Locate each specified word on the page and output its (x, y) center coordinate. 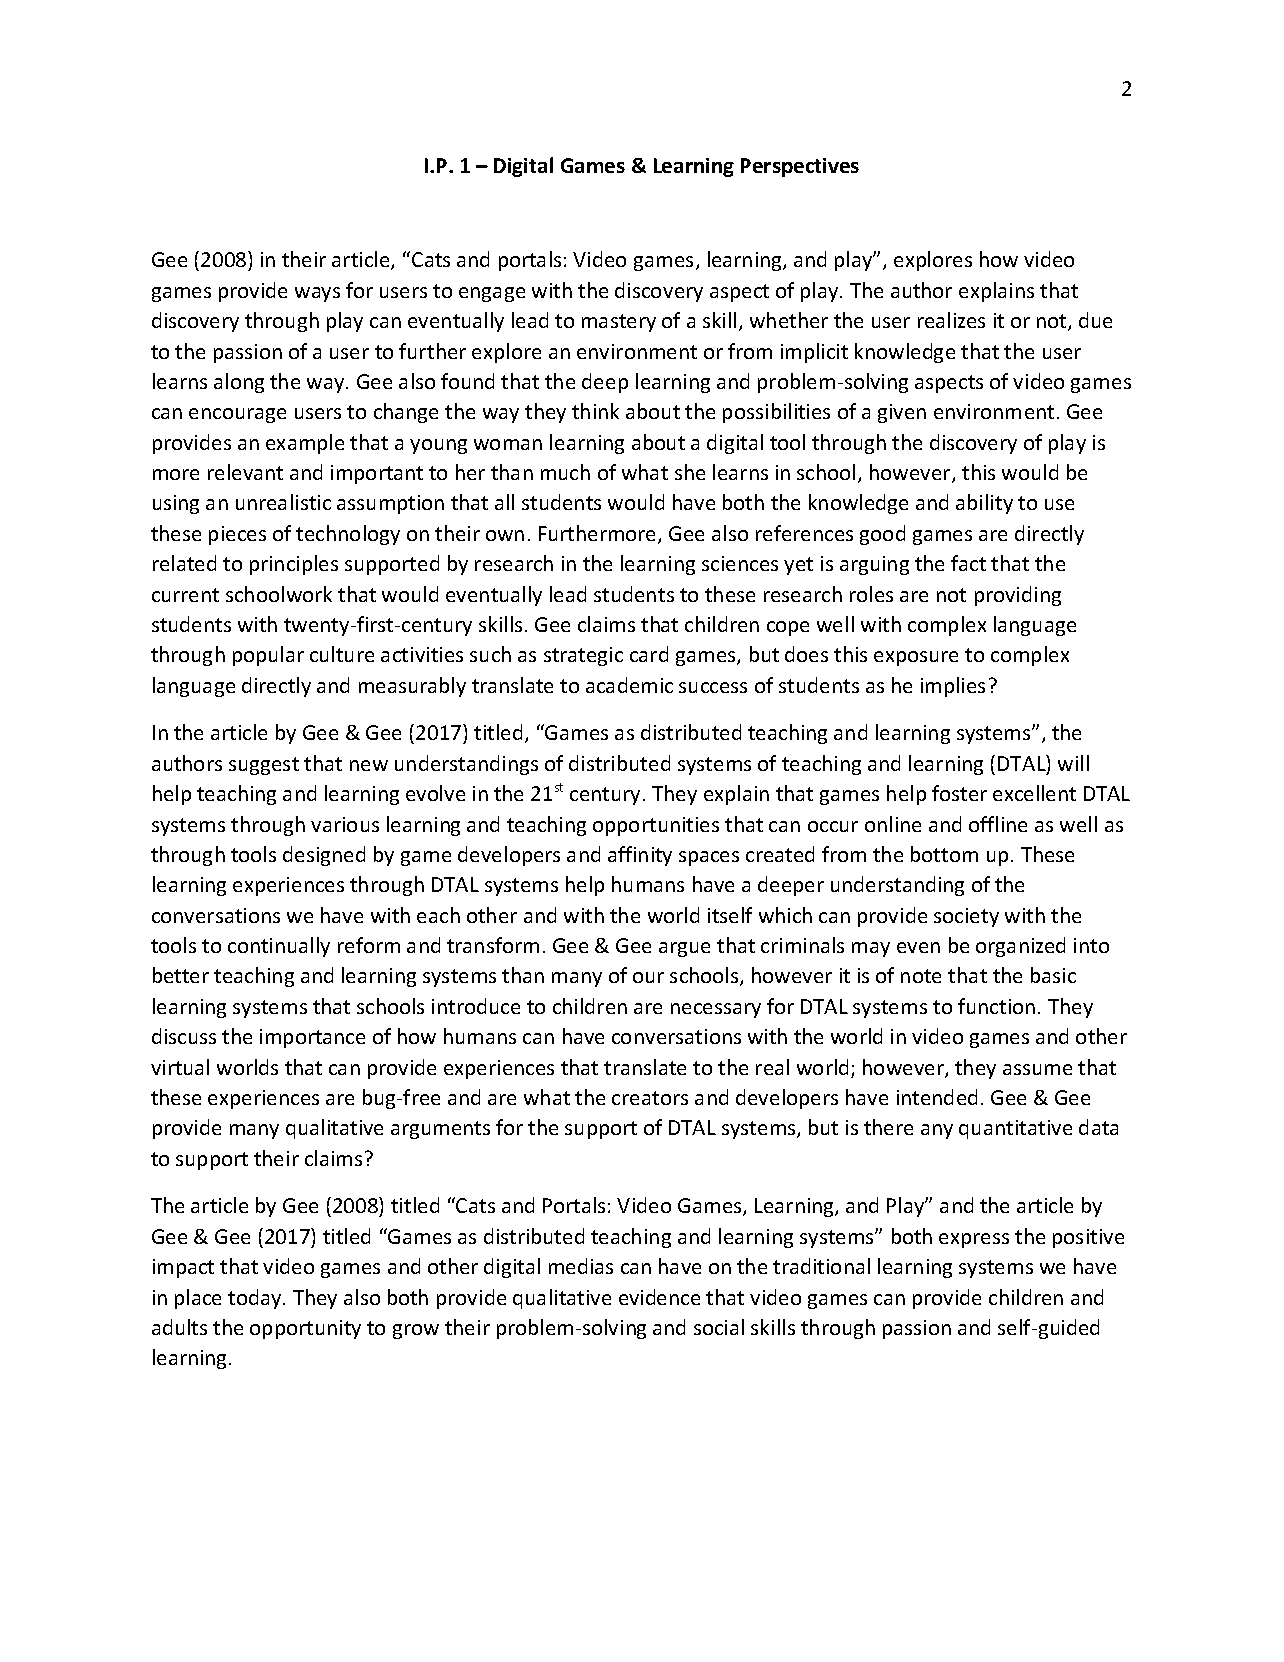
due (1095, 320)
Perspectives (800, 167)
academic (629, 685)
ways (317, 294)
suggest (264, 766)
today (256, 1299)
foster (959, 793)
